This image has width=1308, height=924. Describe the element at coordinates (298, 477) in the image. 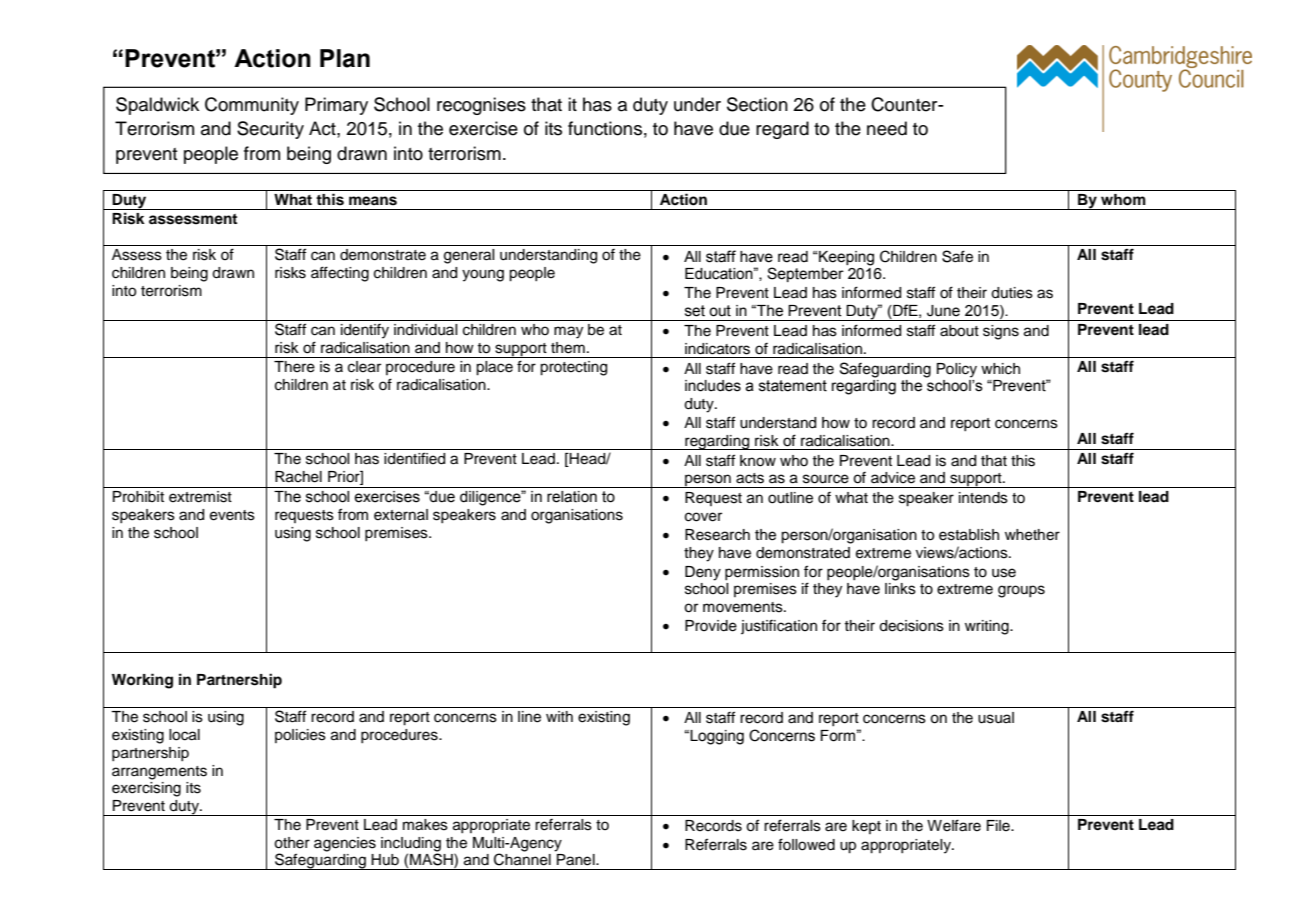

I see `Rachel` at that location.
